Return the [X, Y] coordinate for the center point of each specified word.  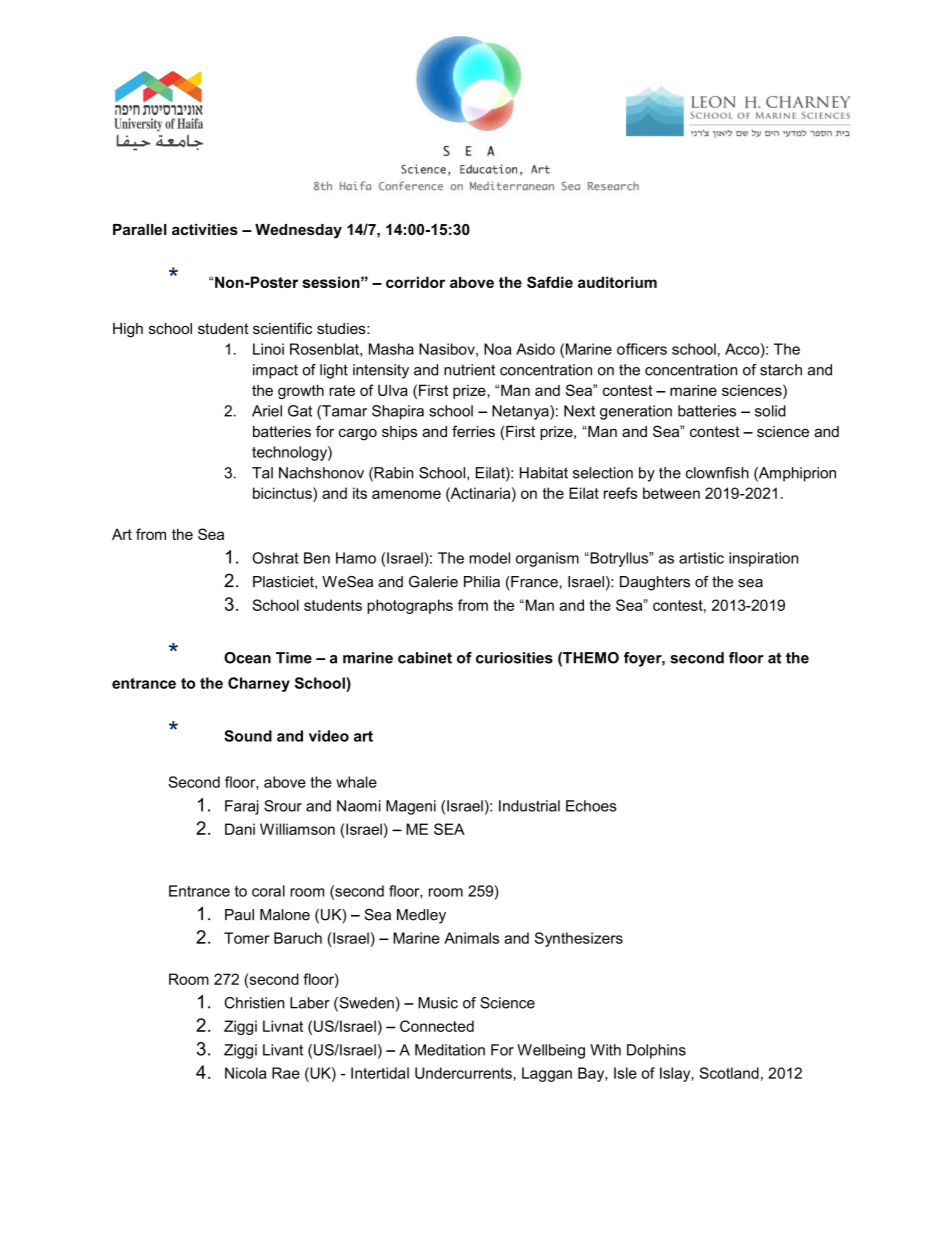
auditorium [617, 282]
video [329, 736]
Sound [248, 736]
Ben [317, 558]
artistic [701, 558]
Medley [421, 916]
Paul [239, 915]
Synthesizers [579, 939]
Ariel [267, 411]
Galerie [433, 582]
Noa [498, 349]
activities [205, 229]
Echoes [591, 806]
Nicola [246, 1073]
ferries [473, 431]
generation [636, 412]
